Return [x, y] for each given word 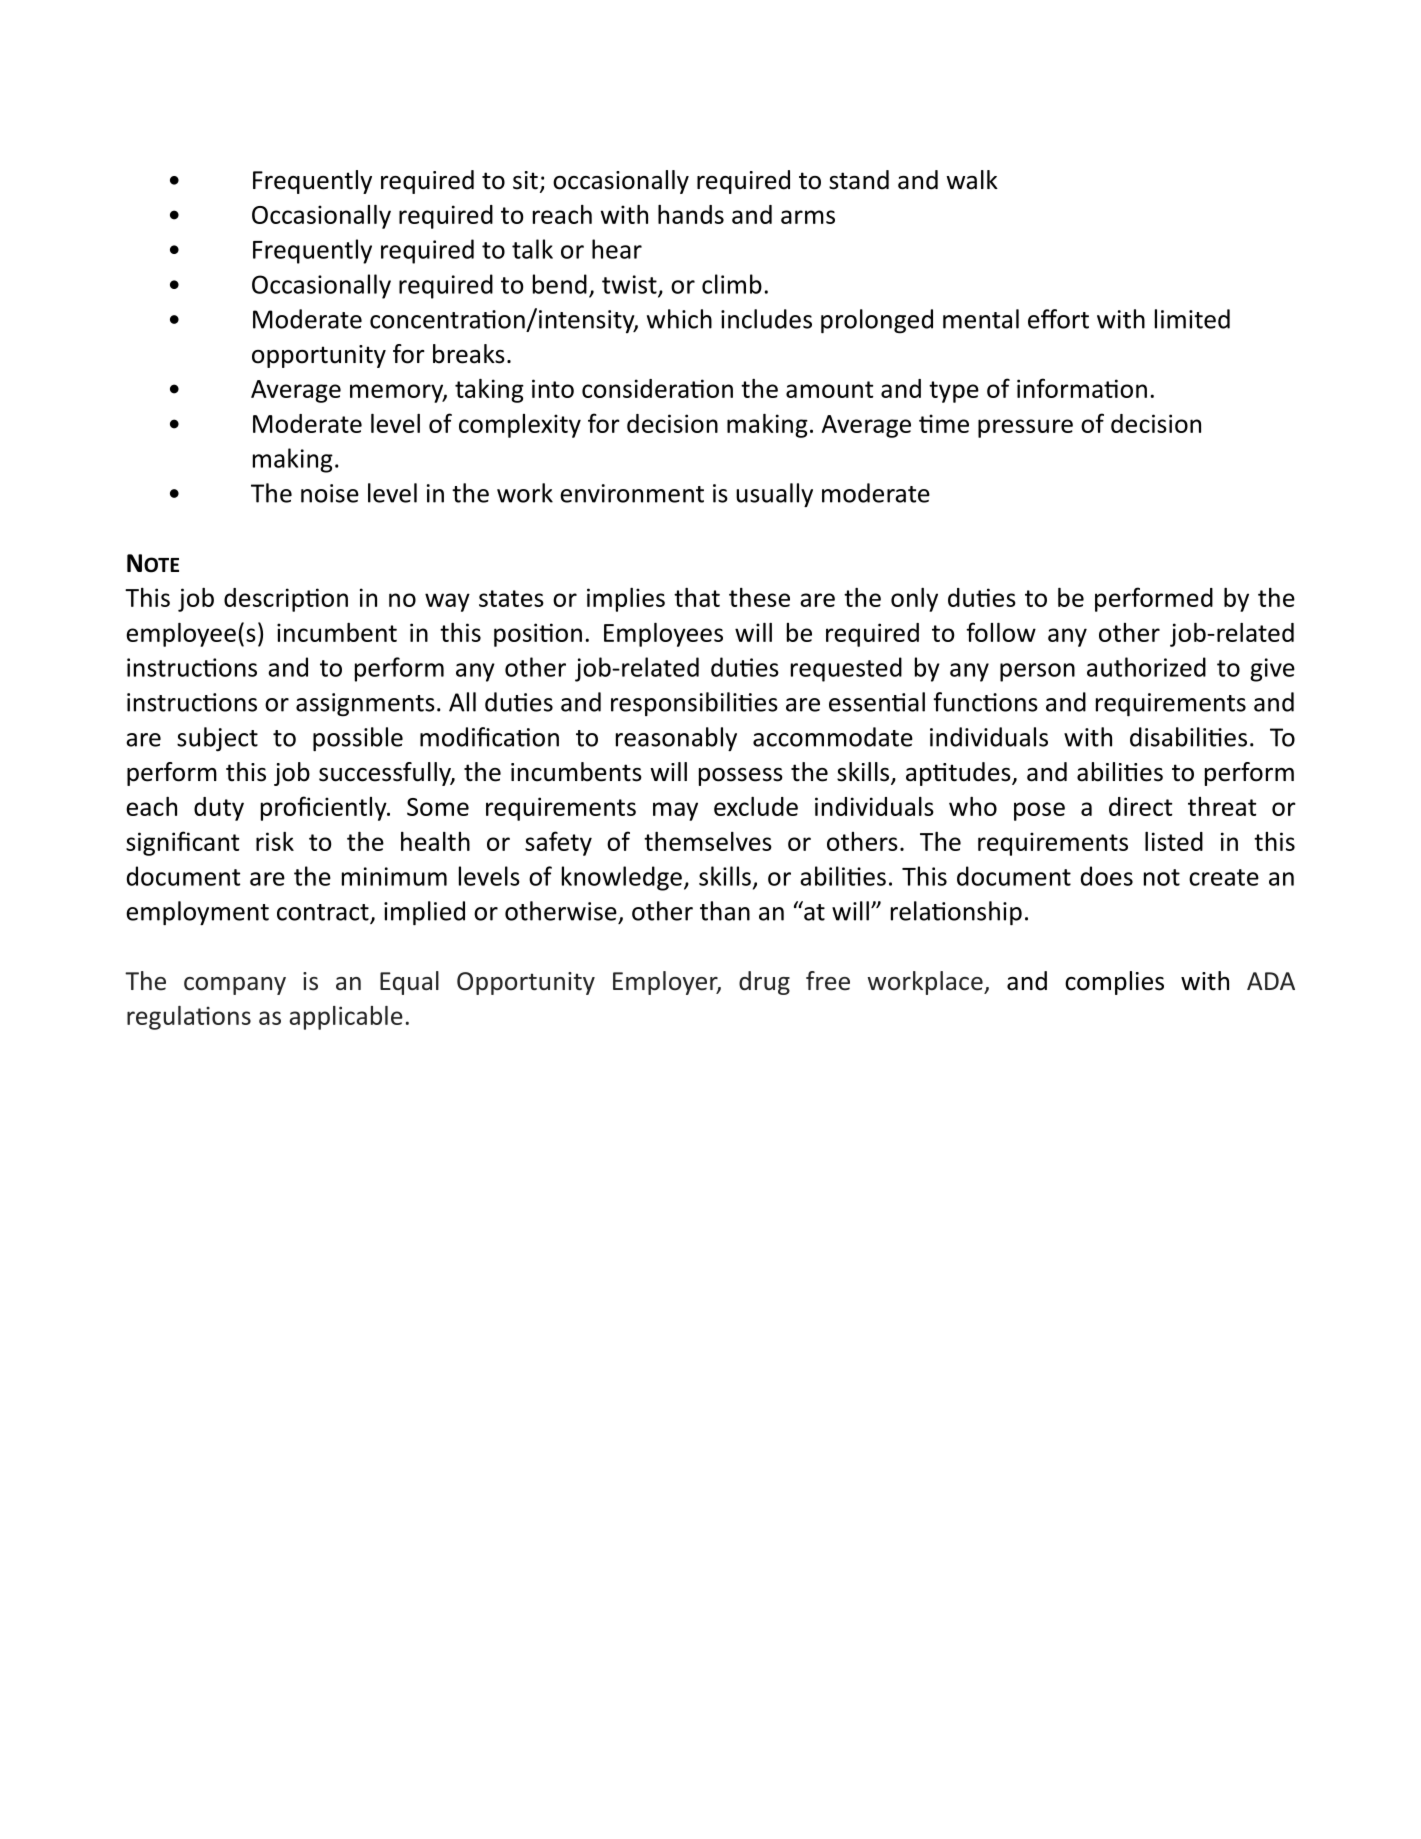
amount [829, 389]
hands [691, 214]
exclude [756, 806]
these [759, 597]
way [447, 602]
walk [972, 180]
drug [764, 983]
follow [1001, 632]
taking [489, 391]
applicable [346, 1018]
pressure [1025, 428]
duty [219, 809]
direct [1140, 806]
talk [532, 249]
